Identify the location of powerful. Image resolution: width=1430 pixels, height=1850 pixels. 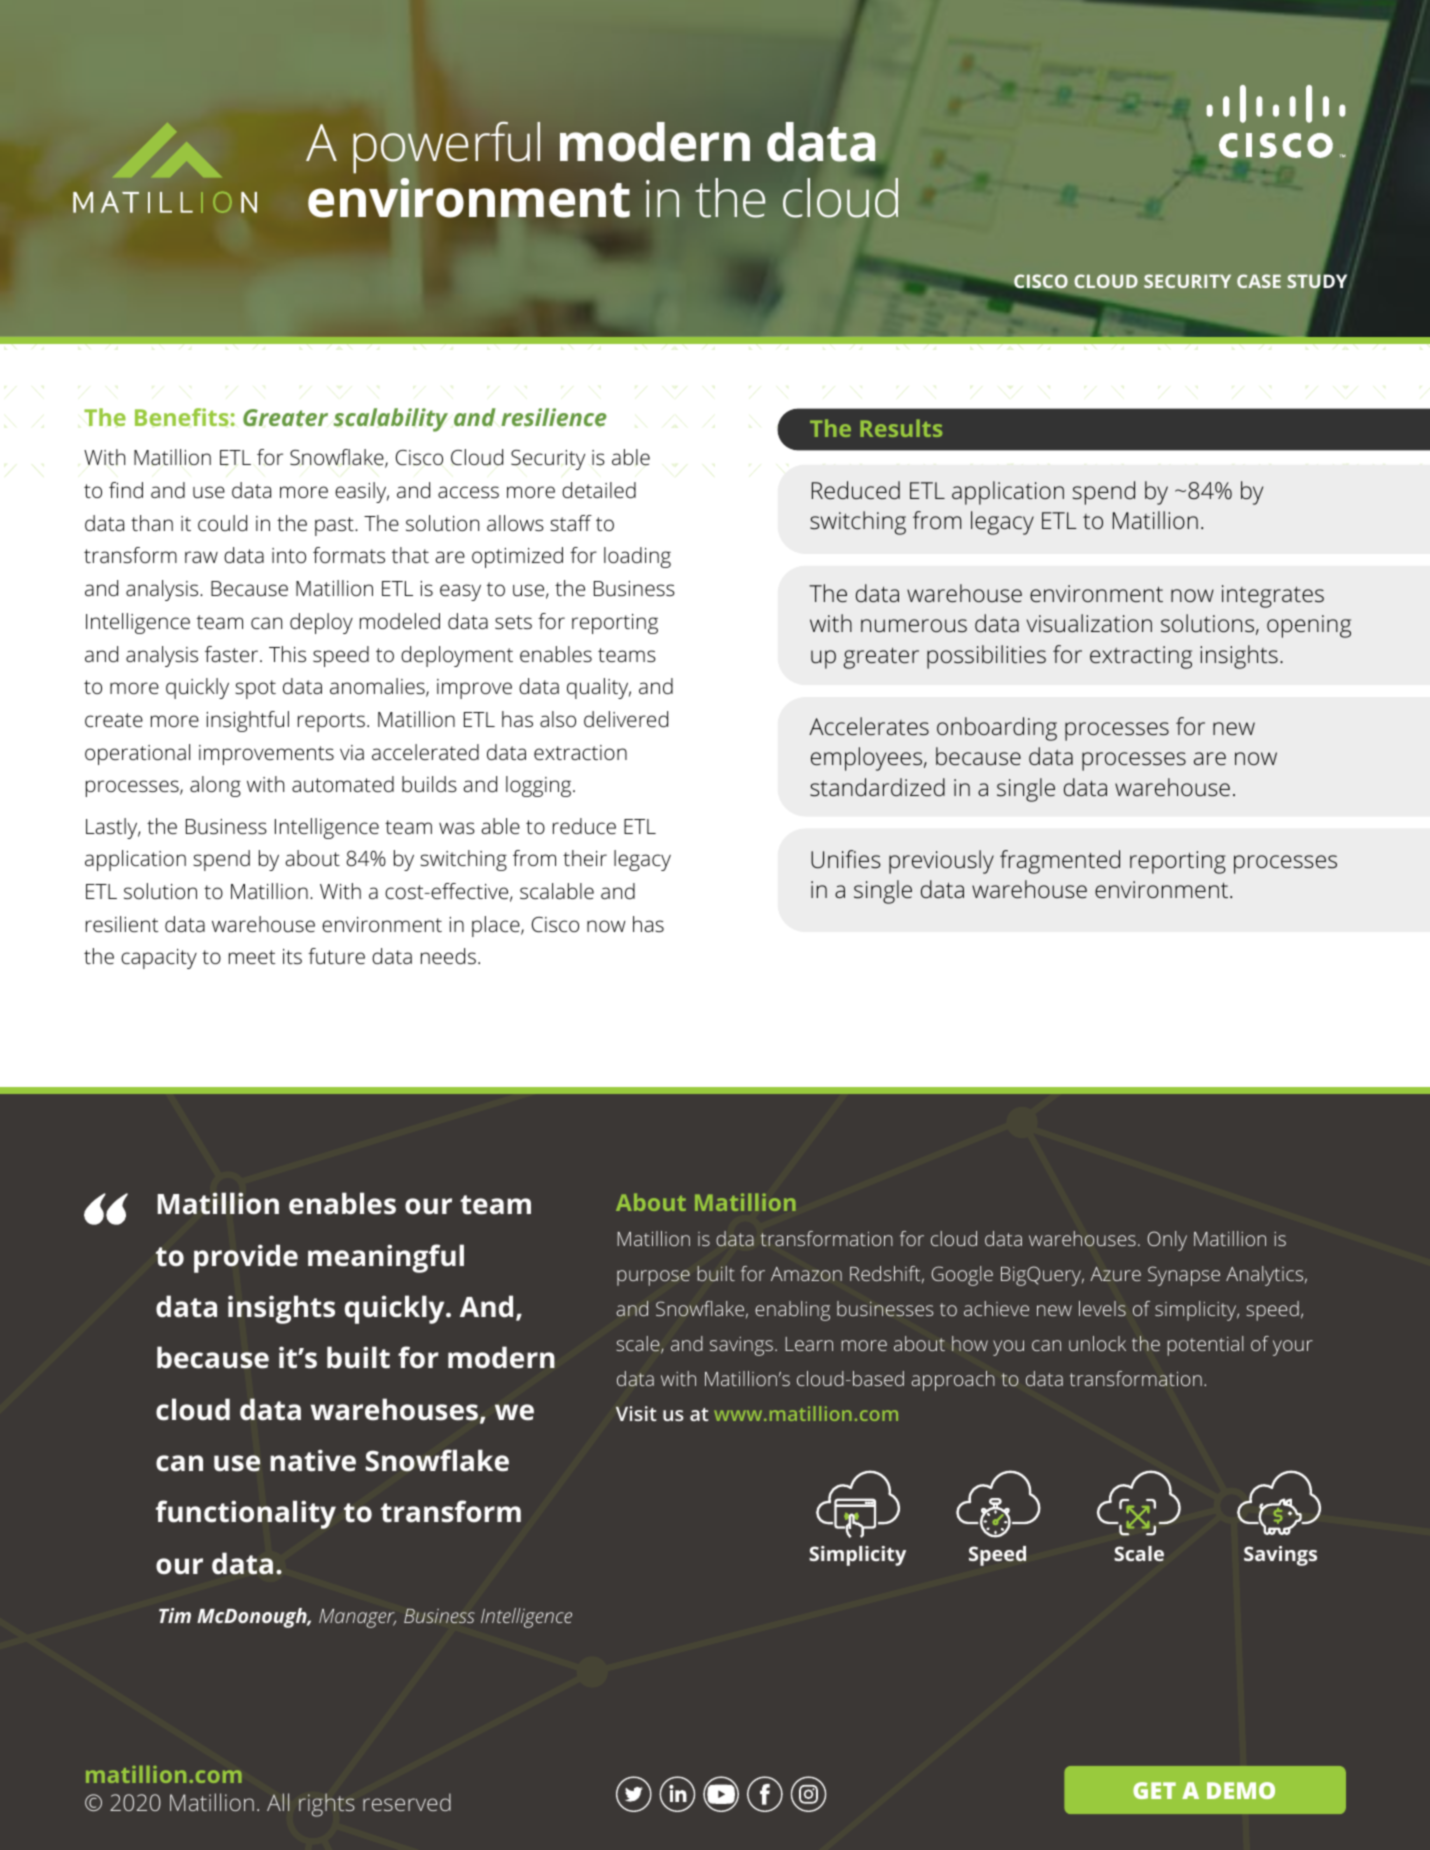
(446, 147).
